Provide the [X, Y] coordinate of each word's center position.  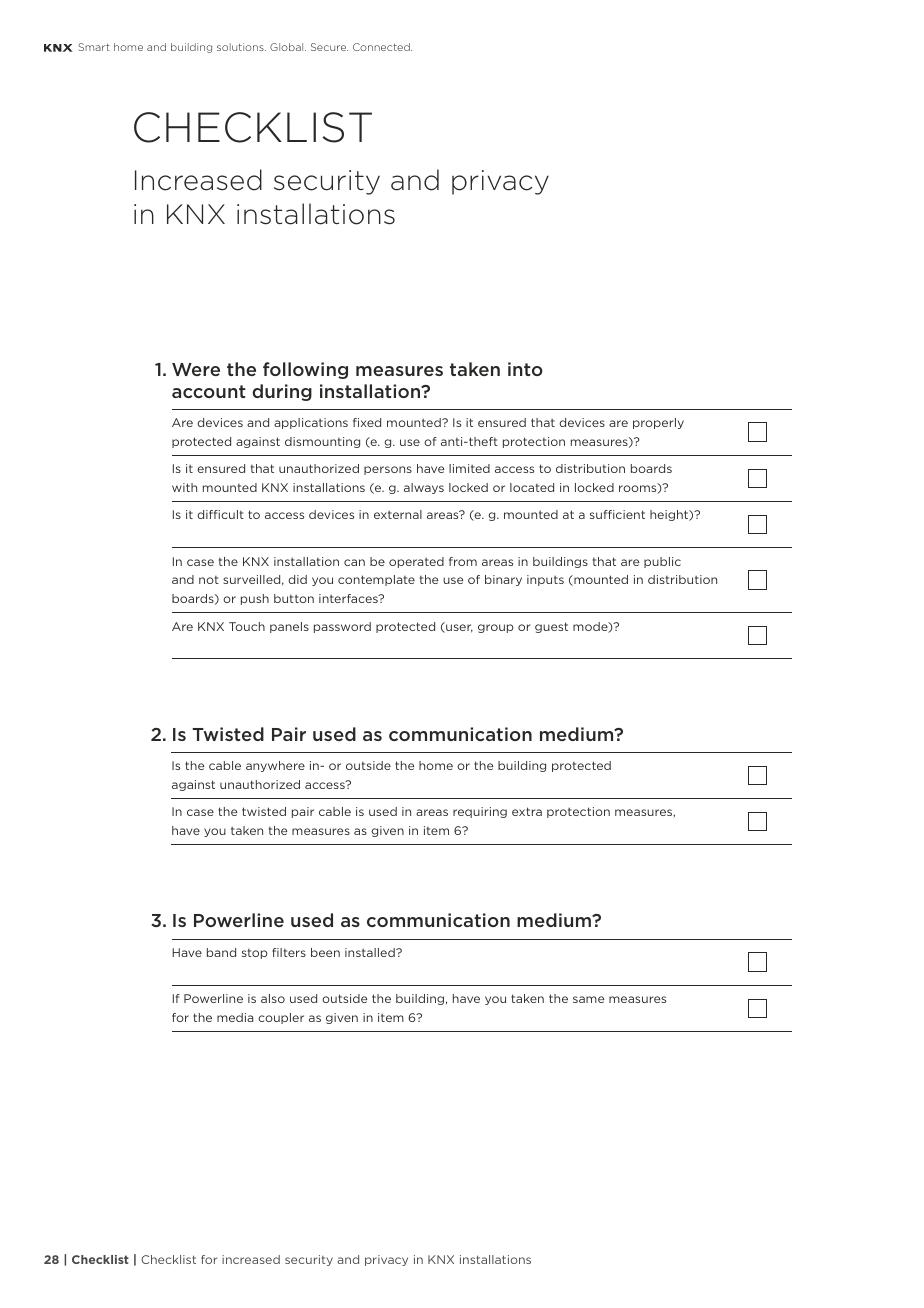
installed [371, 952]
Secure [329, 47]
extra [527, 811]
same [588, 999]
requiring [480, 812]
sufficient [617, 514]
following [305, 370]
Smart [94, 47]
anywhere [275, 766]
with [184, 487]
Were [196, 369]
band [221, 952]
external [398, 514]
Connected [382, 47]
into [525, 369]
